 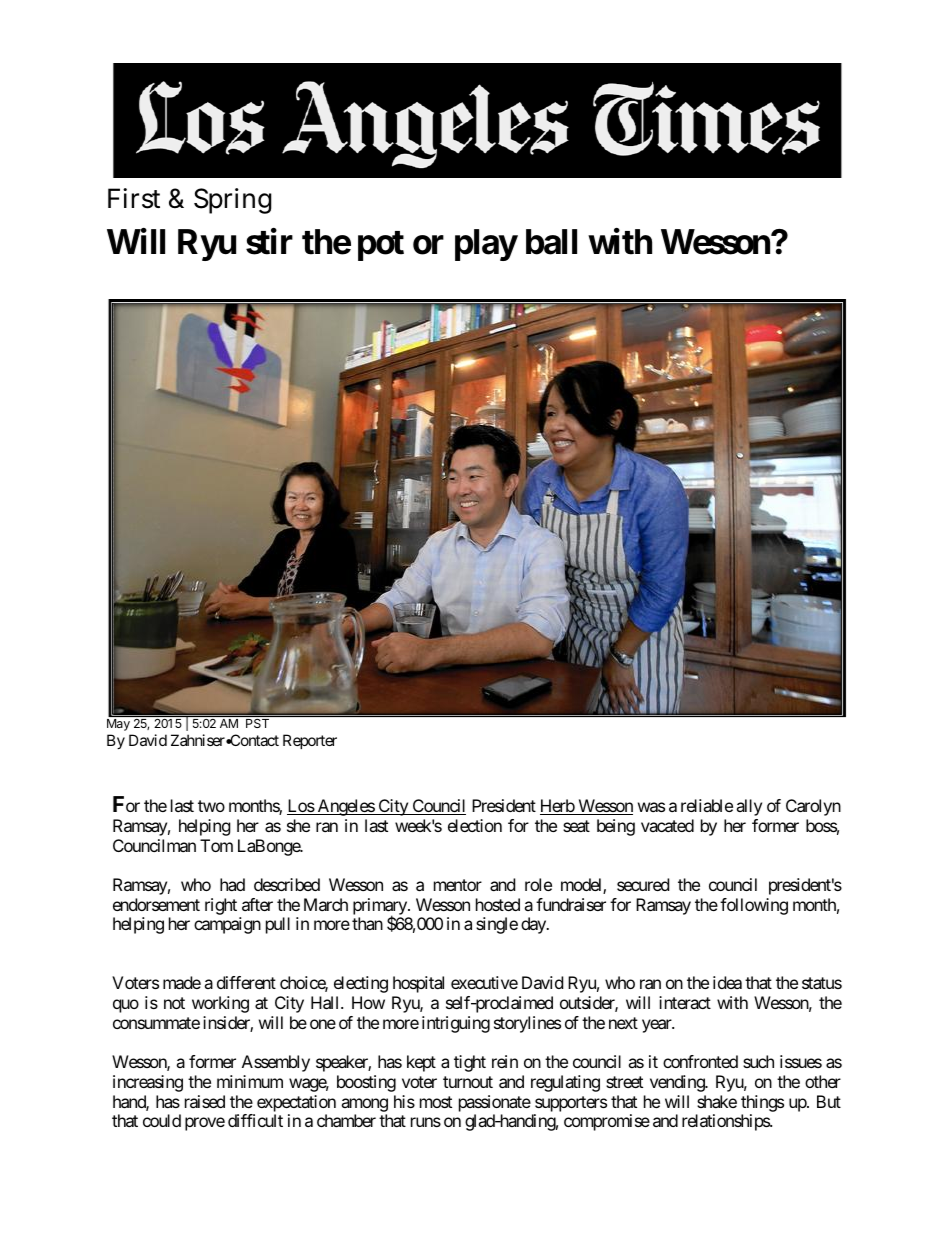 What do you see at coordinates (232, 884) in the screenshot?
I see `had` at bounding box center [232, 884].
